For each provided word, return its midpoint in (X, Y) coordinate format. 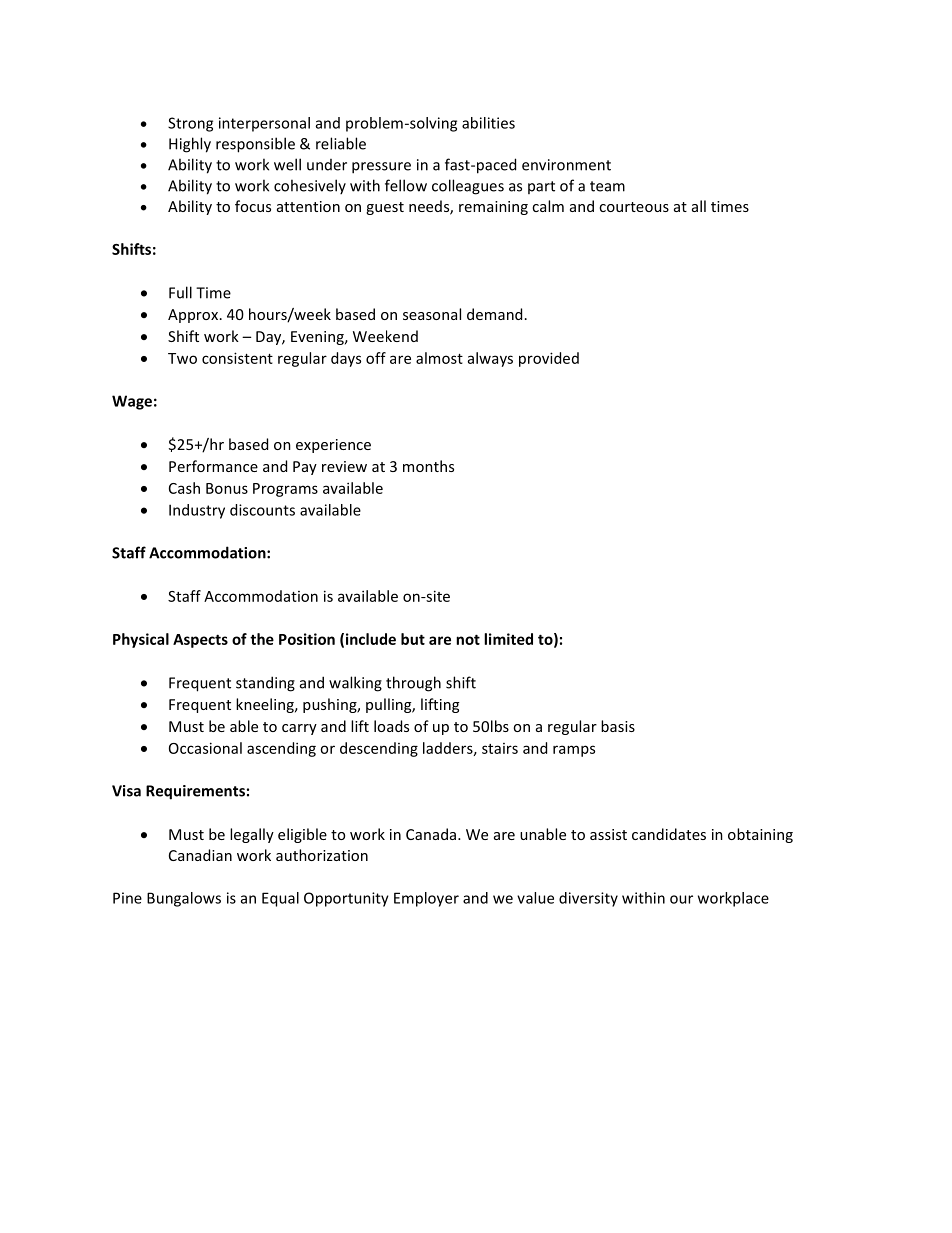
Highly (190, 145)
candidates (669, 834)
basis (618, 726)
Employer (426, 899)
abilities (488, 123)
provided (549, 359)
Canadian (200, 855)
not (468, 639)
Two (182, 358)
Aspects (200, 641)
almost (439, 358)
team (607, 186)
